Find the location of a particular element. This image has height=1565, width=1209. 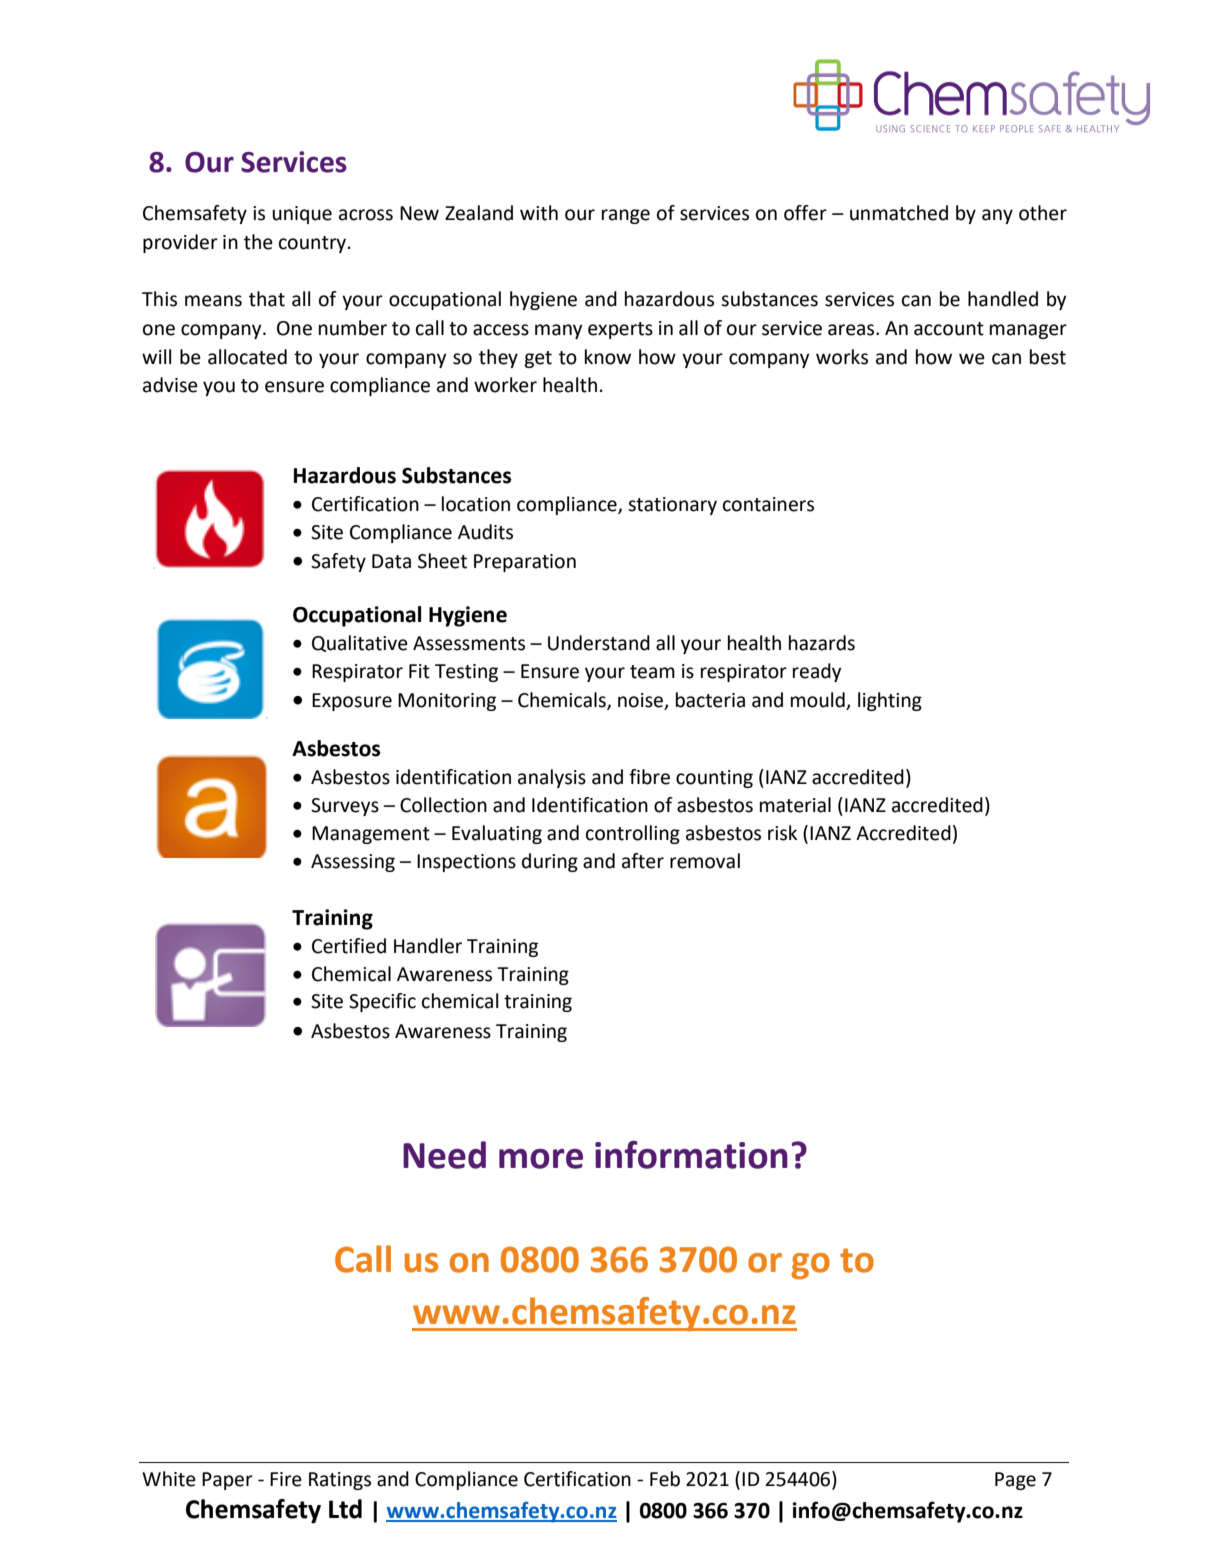

Preparation is located at coordinates (525, 563).
